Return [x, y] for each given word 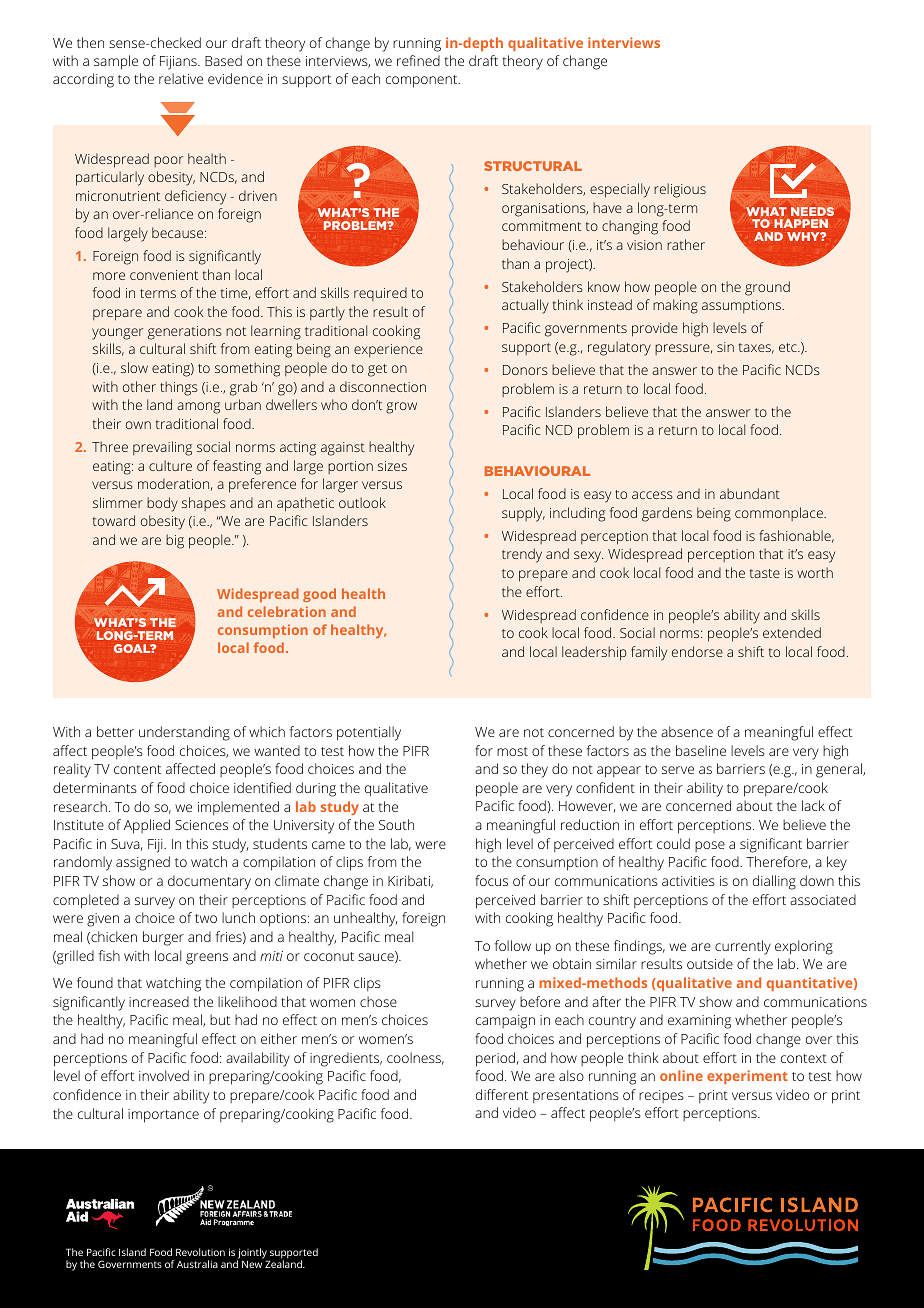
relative [181, 78]
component [423, 81]
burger [163, 938]
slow [134, 367]
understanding [184, 733]
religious [680, 190]
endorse [697, 651]
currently [743, 947]
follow [513, 945]
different [502, 1094]
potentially [369, 733]
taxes [756, 348]
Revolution [200, 1252]
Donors [525, 370]
